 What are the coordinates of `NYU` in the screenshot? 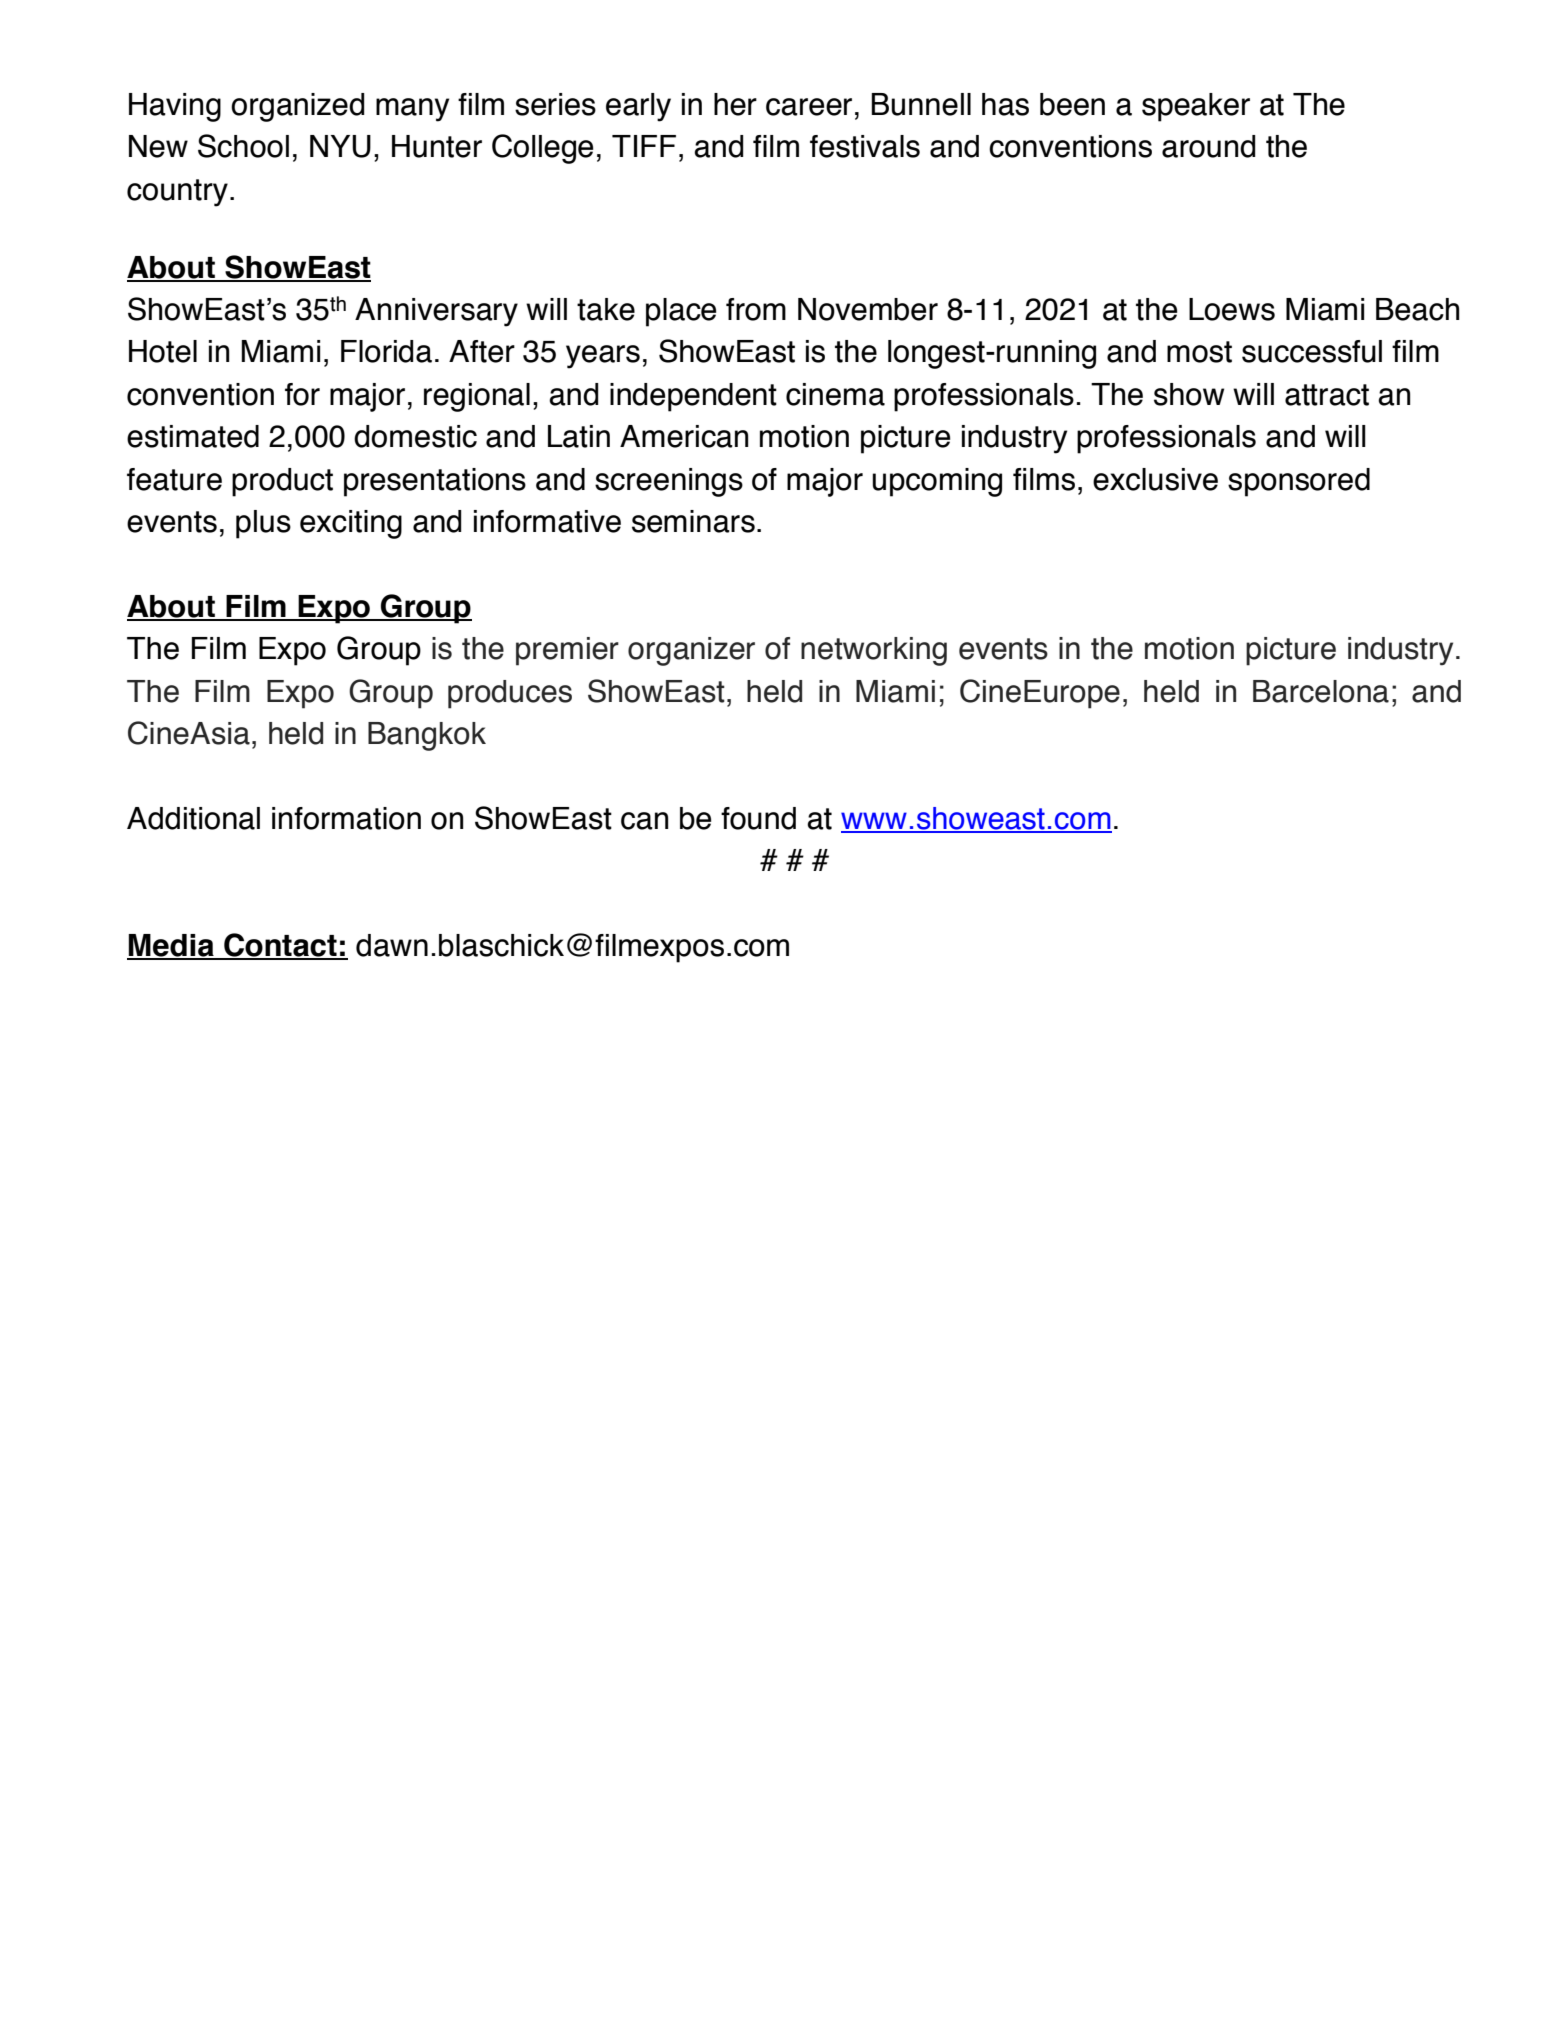 It's located at (340, 146).
